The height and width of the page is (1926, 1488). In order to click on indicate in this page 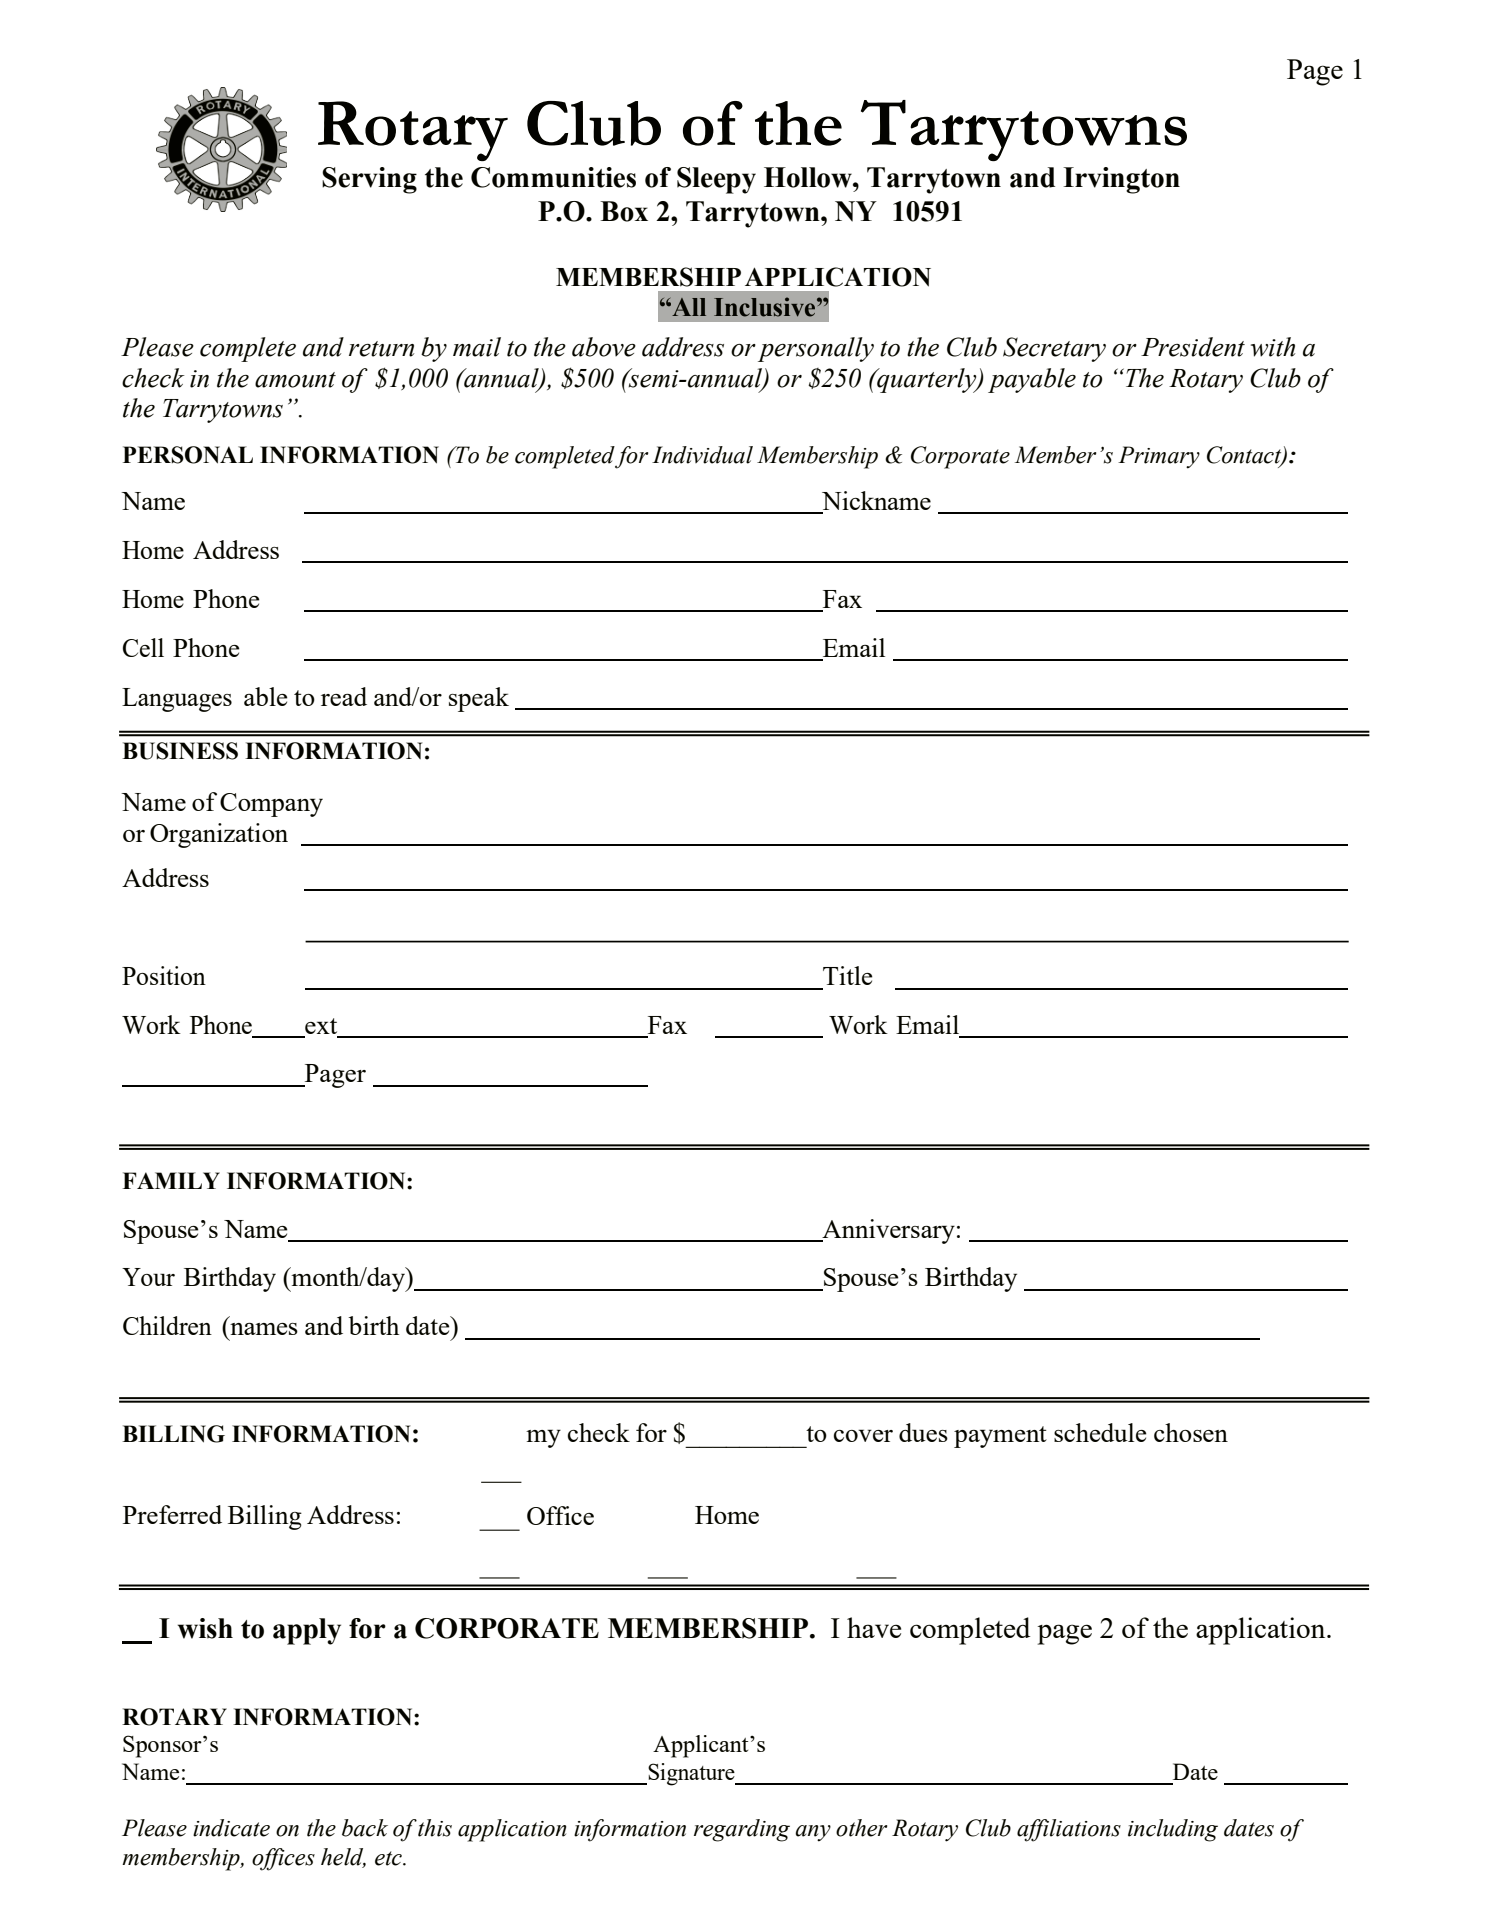, I will do `click(231, 1828)`.
